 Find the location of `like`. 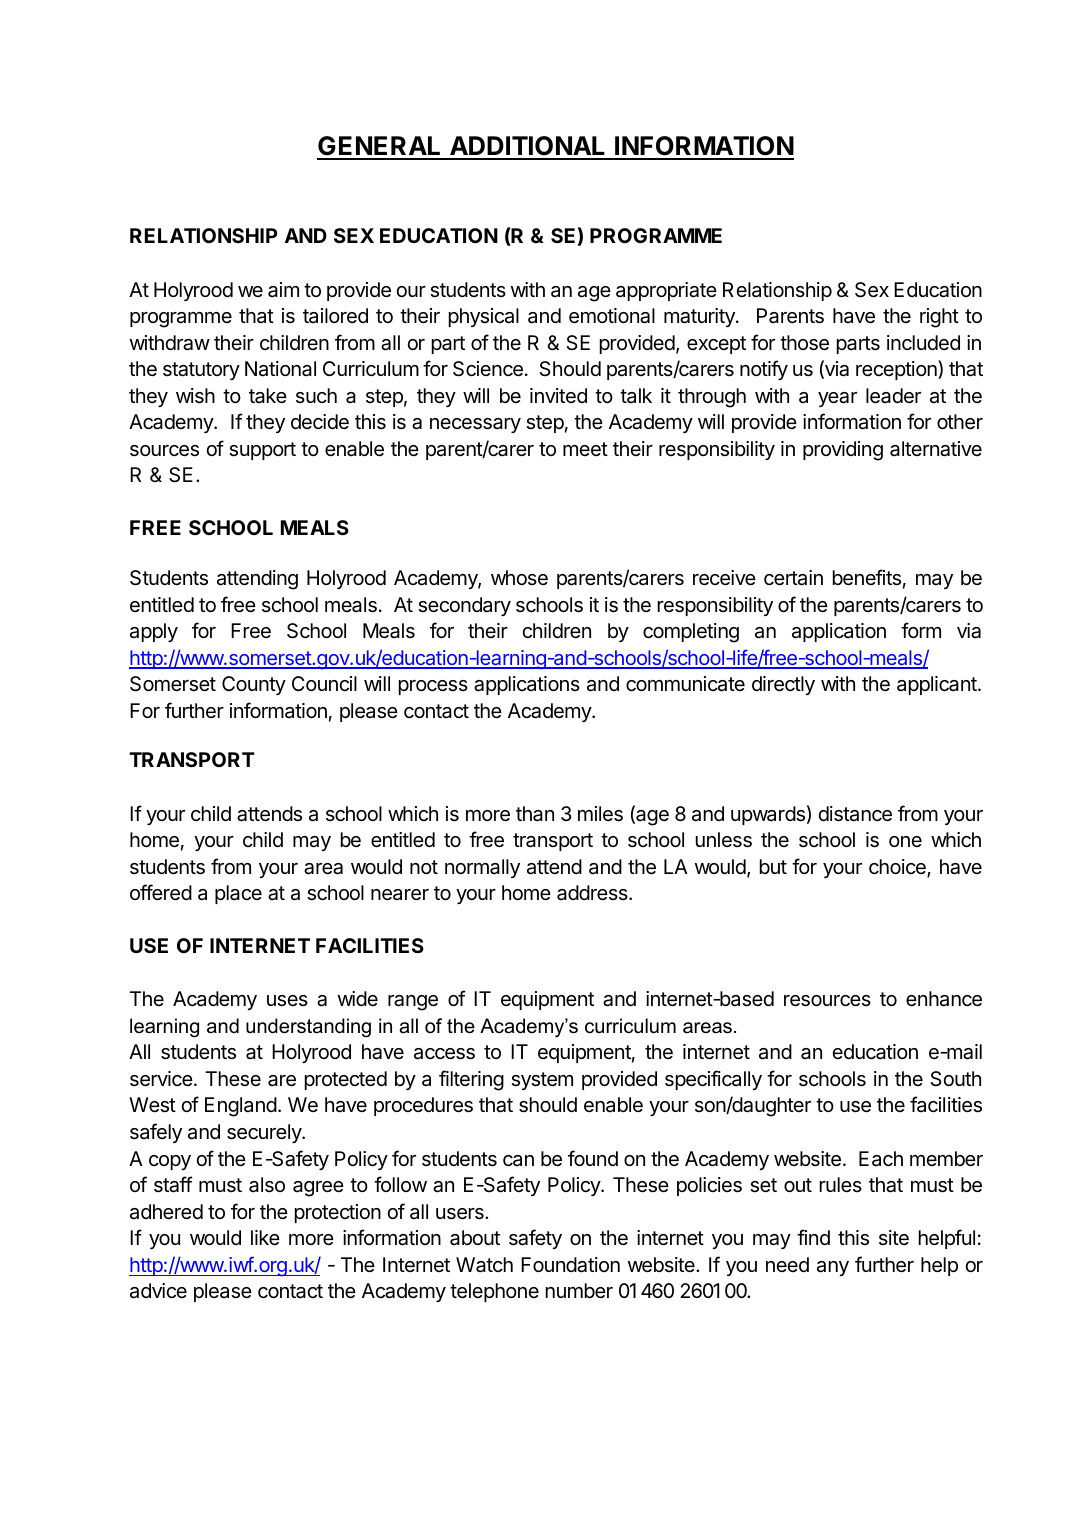

like is located at coordinates (265, 1237).
